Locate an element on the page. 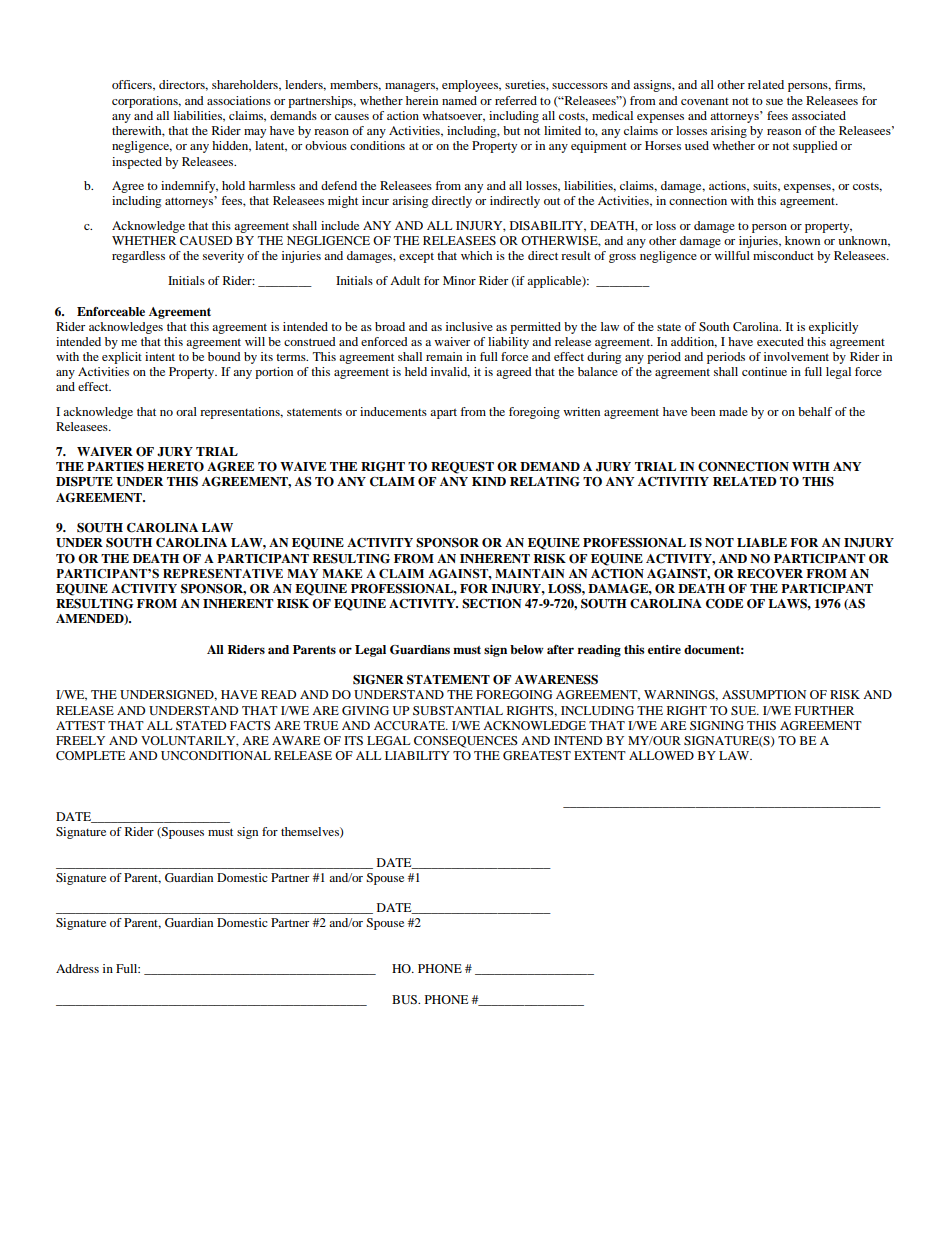 This page has width=952, height=1233. made is located at coordinates (733, 411).
